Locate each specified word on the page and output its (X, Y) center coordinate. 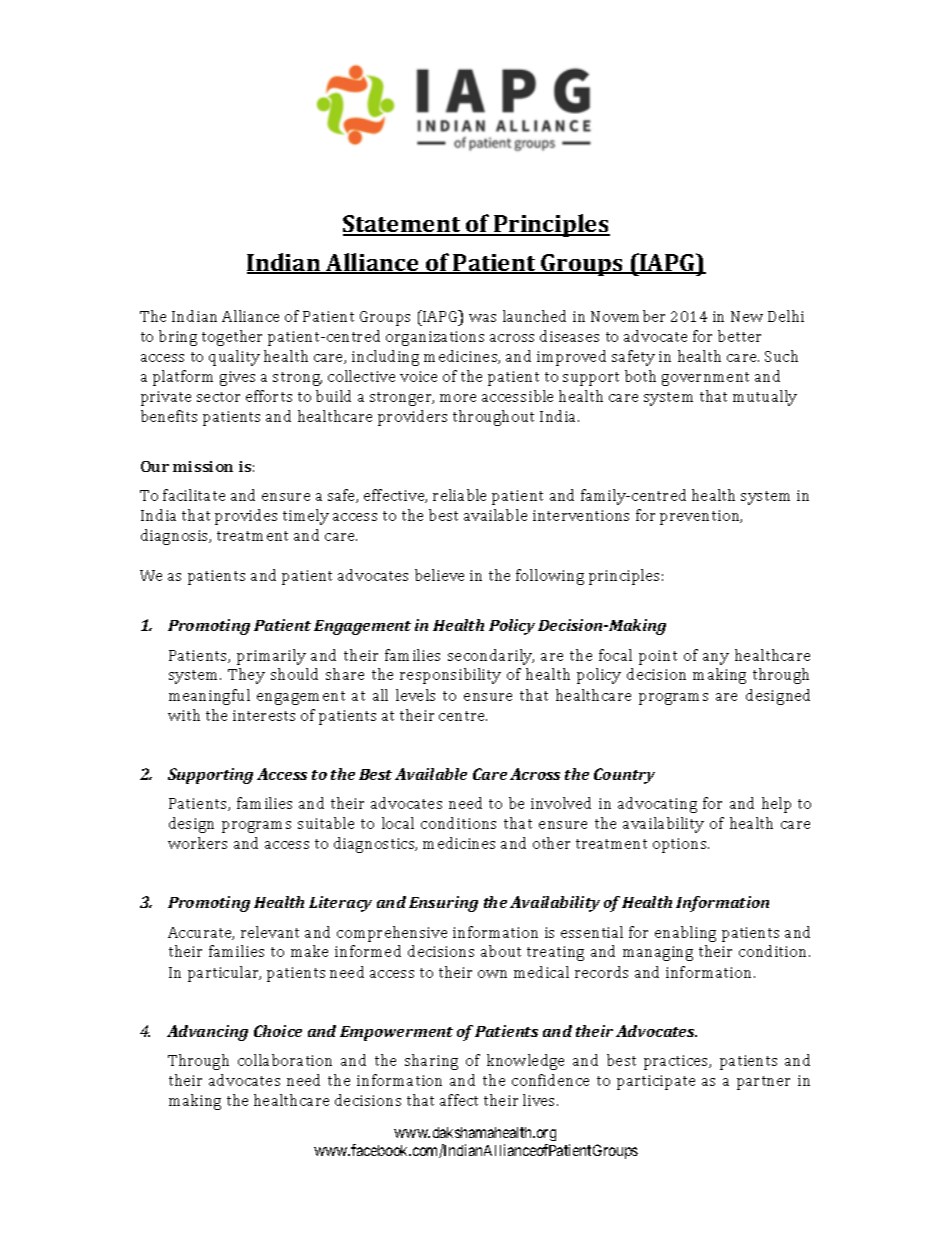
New (747, 316)
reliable (459, 495)
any (716, 659)
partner (763, 1083)
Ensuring (443, 904)
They (246, 676)
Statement (403, 225)
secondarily (491, 657)
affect (459, 1100)
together (232, 338)
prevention (701, 517)
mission (203, 466)
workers (197, 843)
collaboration (285, 1060)
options (681, 845)
